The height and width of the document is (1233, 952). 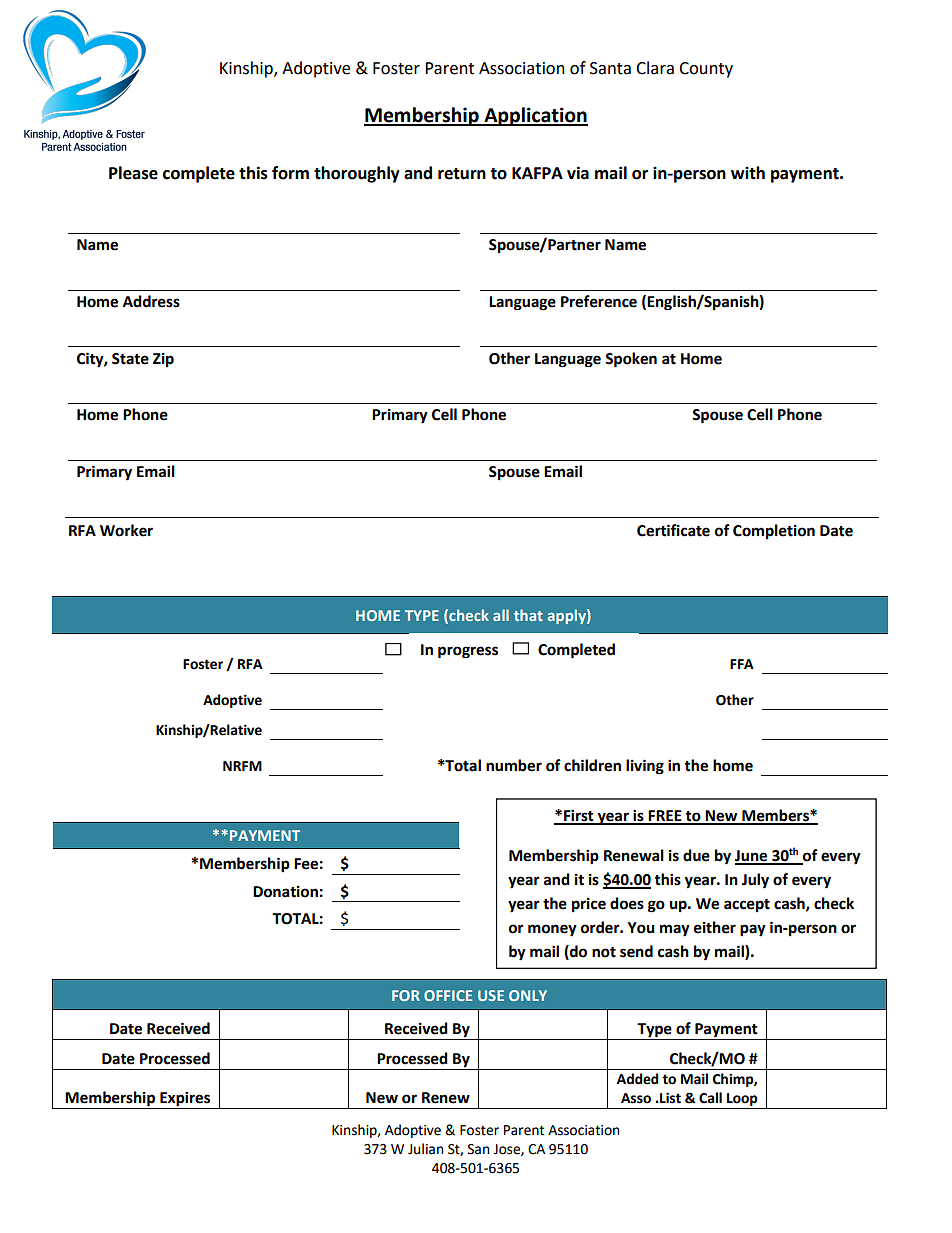 I want to click on County, so click(x=706, y=70).
